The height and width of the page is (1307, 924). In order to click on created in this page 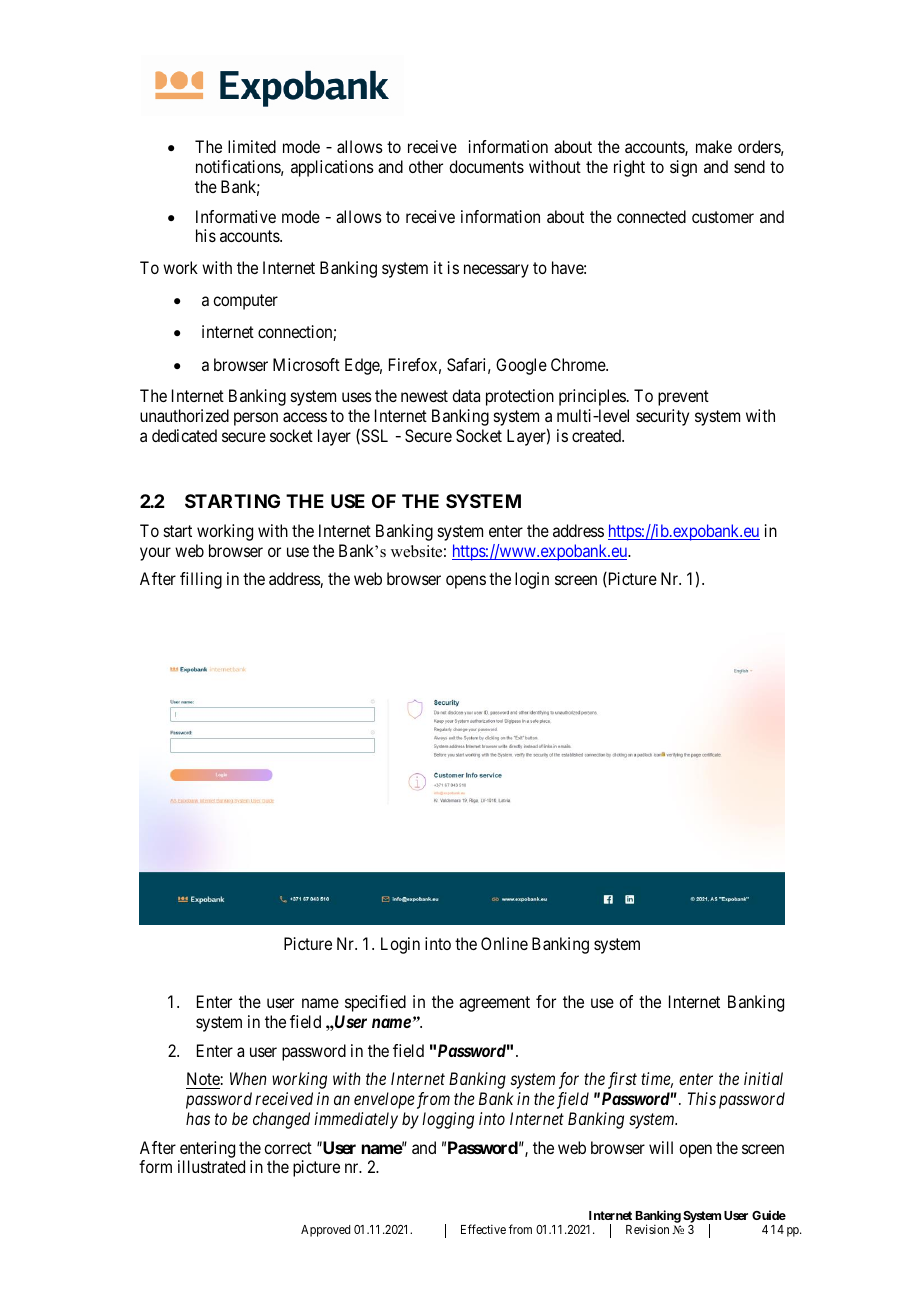, I will do `click(597, 435)`.
